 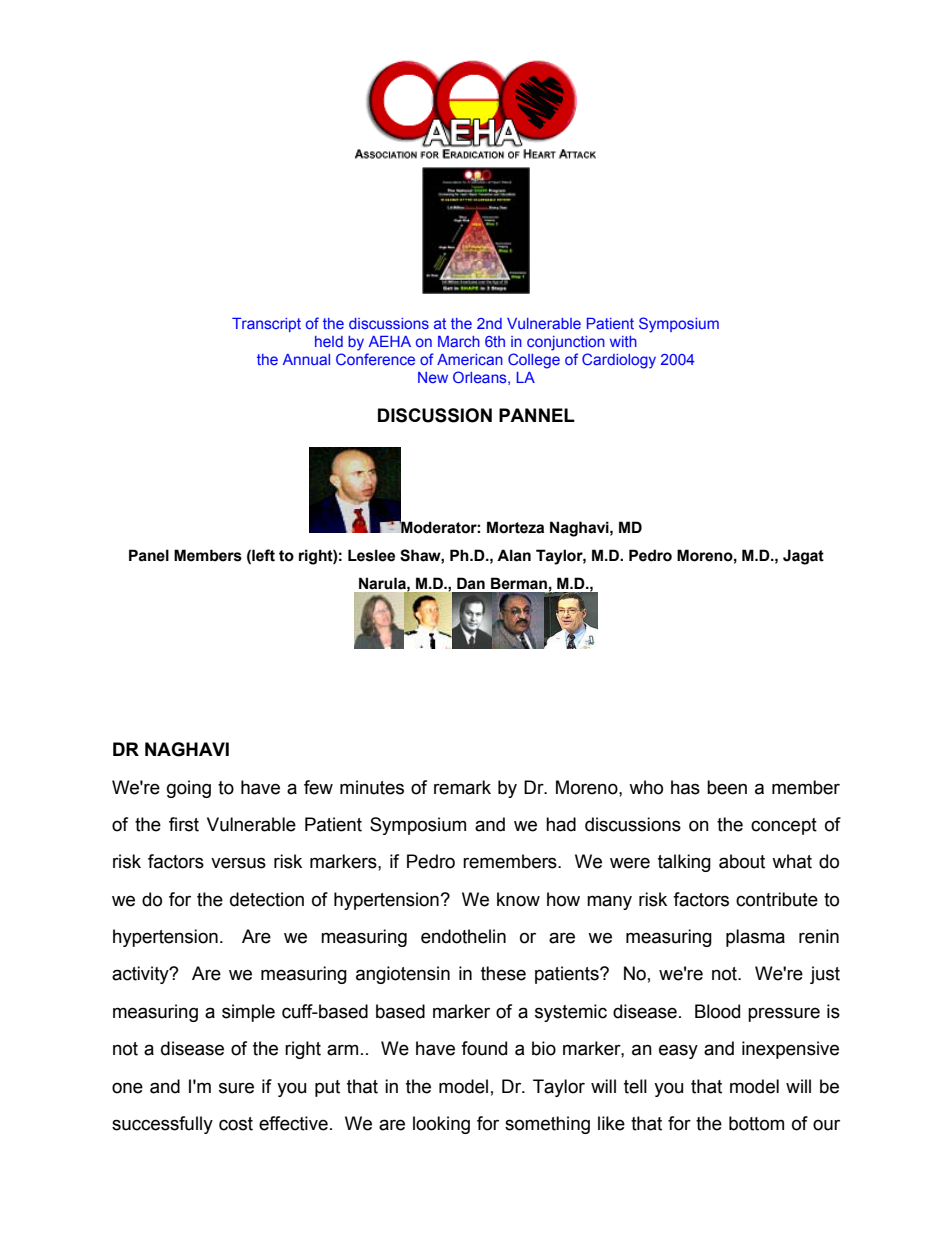 What do you see at coordinates (514, 555) in the document?
I see `Alan` at bounding box center [514, 555].
